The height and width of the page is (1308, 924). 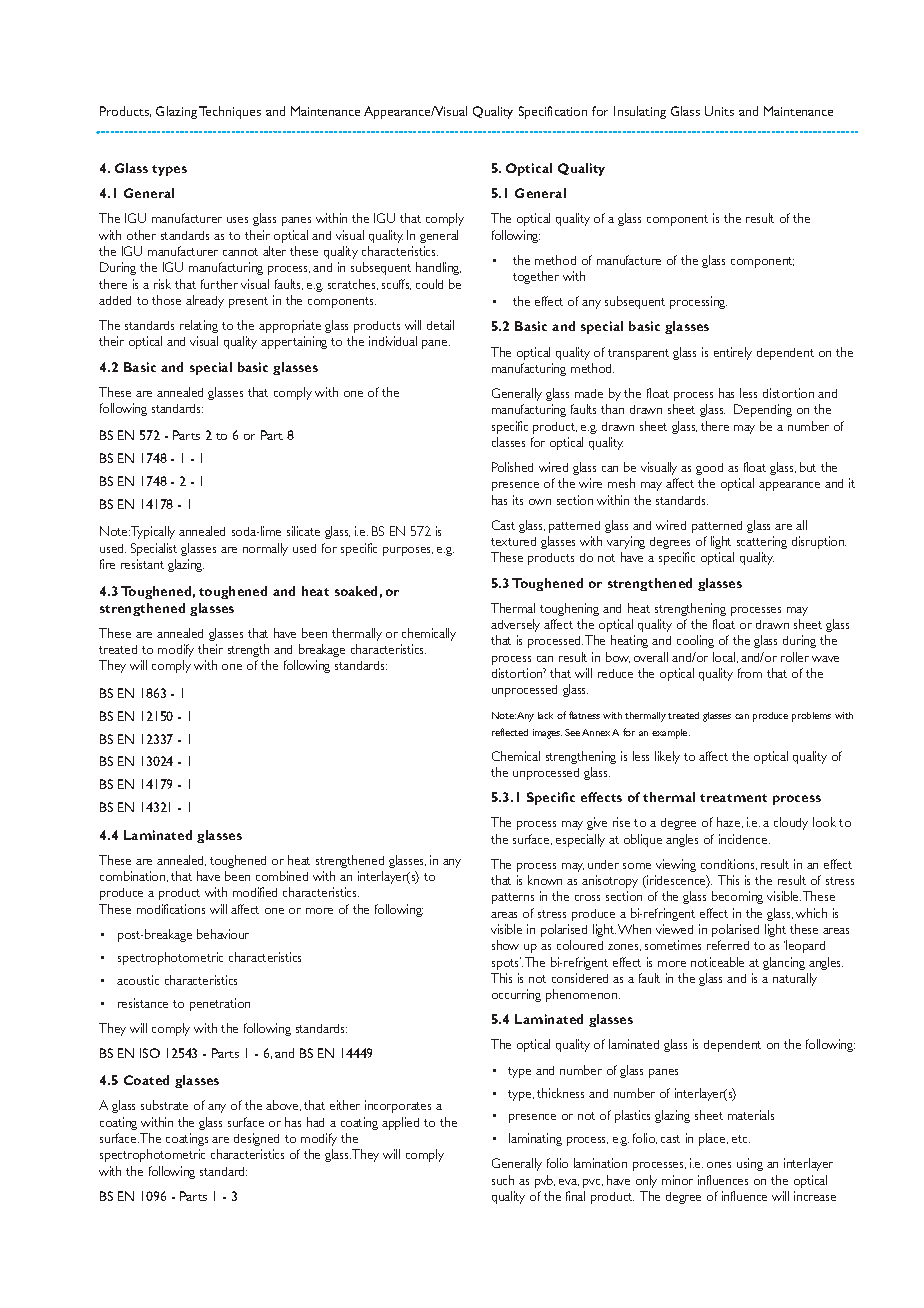 I want to click on such, so click(x=503, y=1180).
